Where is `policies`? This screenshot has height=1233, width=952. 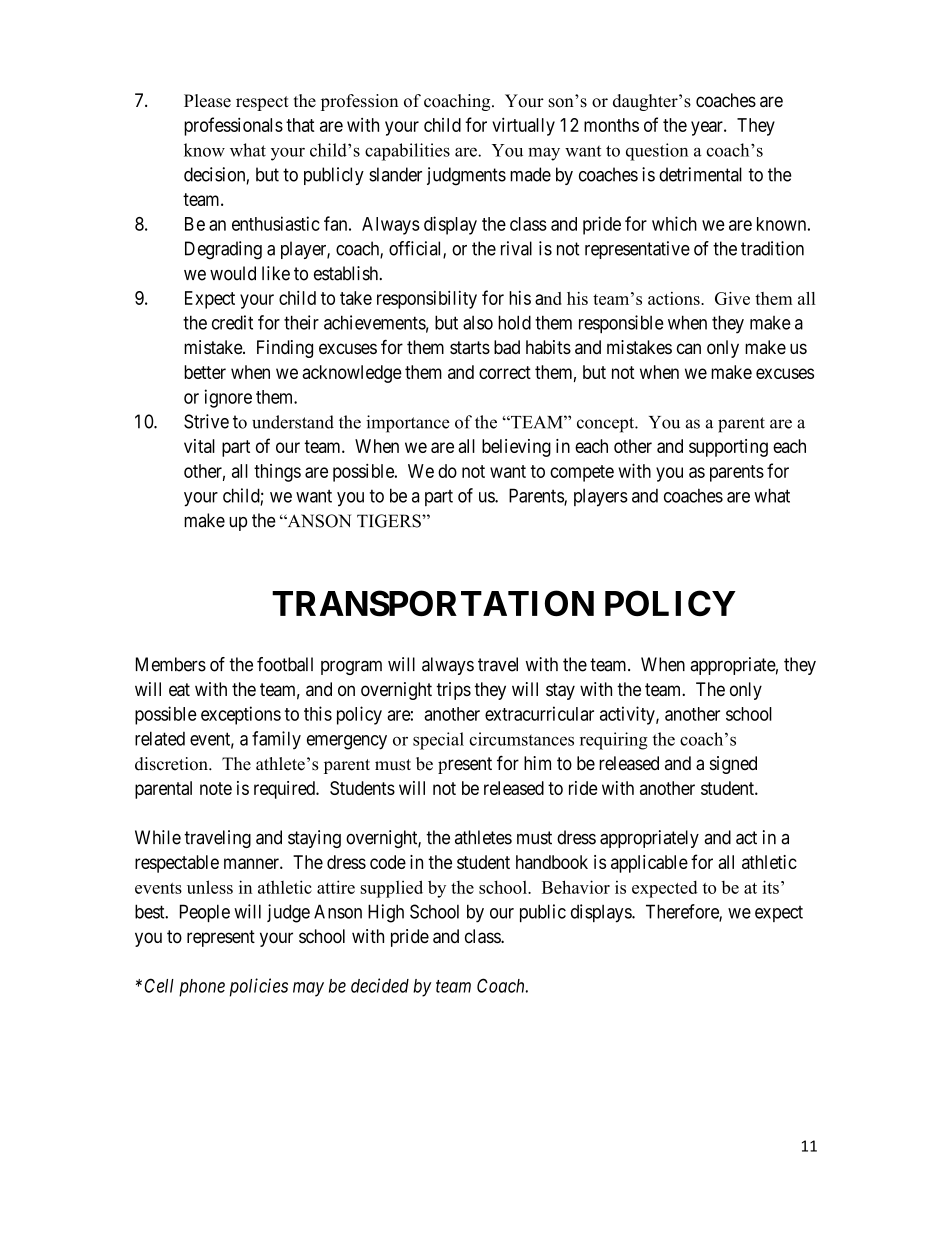 policies is located at coordinates (259, 987).
